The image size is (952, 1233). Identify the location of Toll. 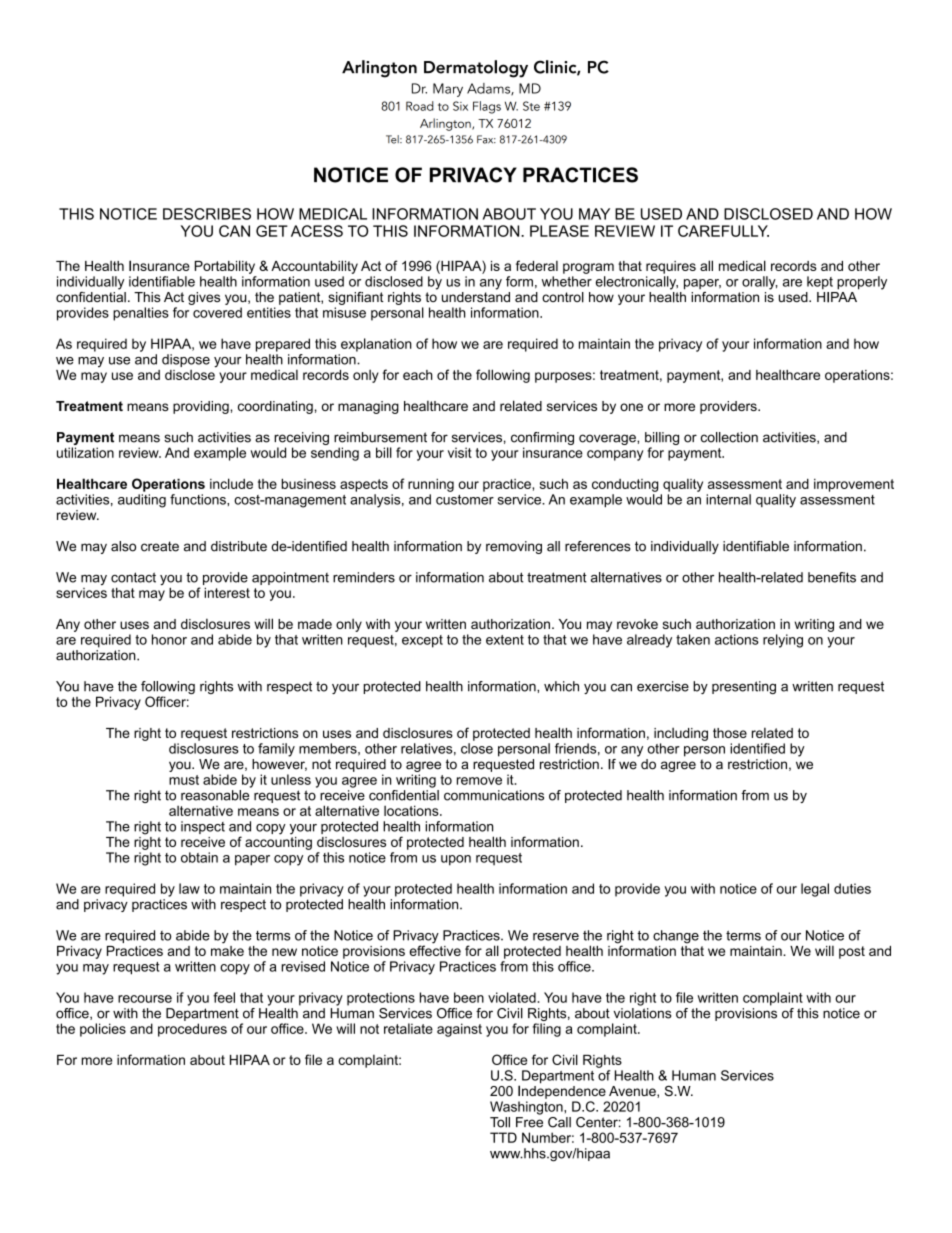
(500, 1122).
